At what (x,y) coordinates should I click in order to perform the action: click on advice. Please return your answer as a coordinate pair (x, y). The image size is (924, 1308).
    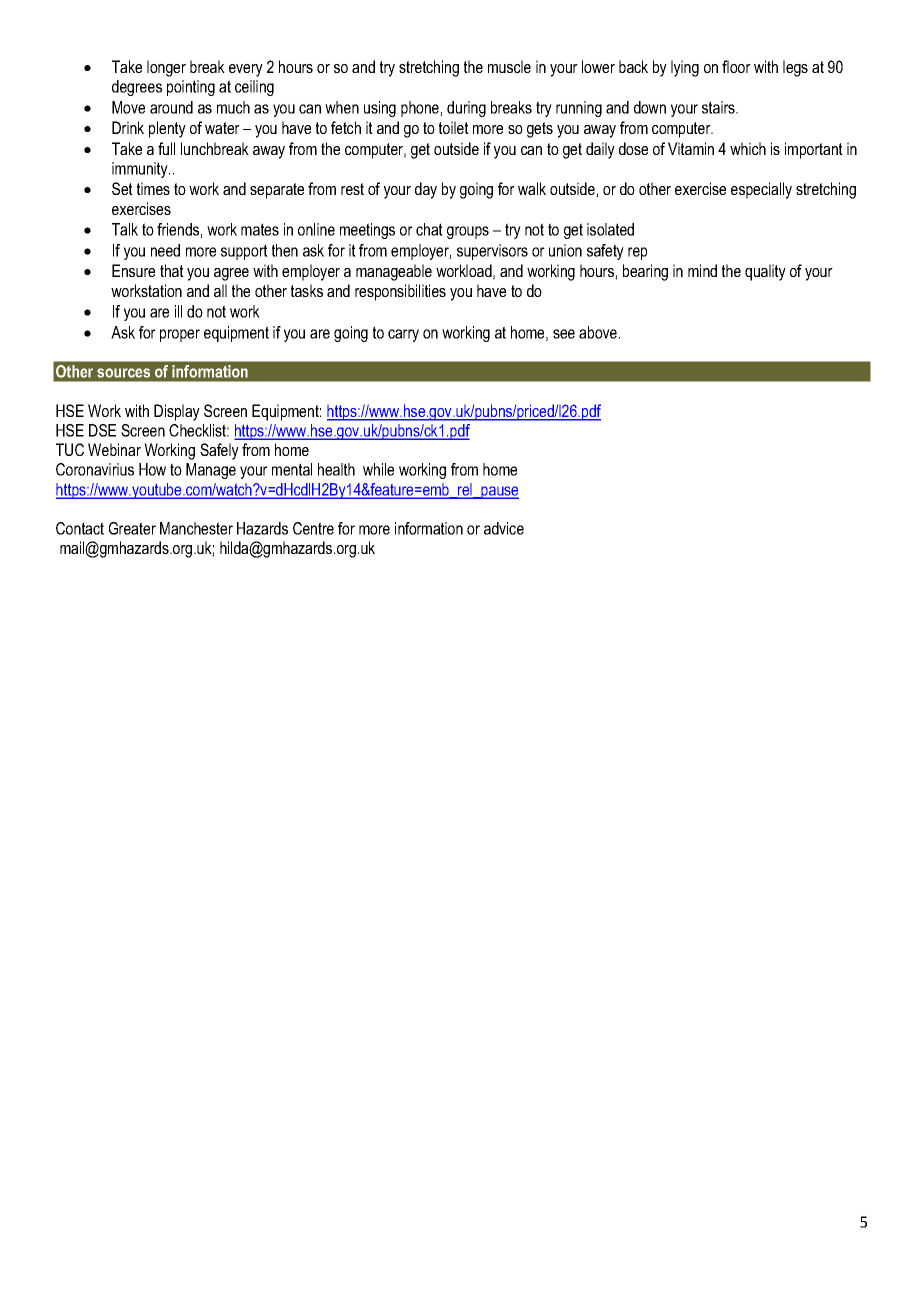
    Looking at the image, I should click on (504, 528).
